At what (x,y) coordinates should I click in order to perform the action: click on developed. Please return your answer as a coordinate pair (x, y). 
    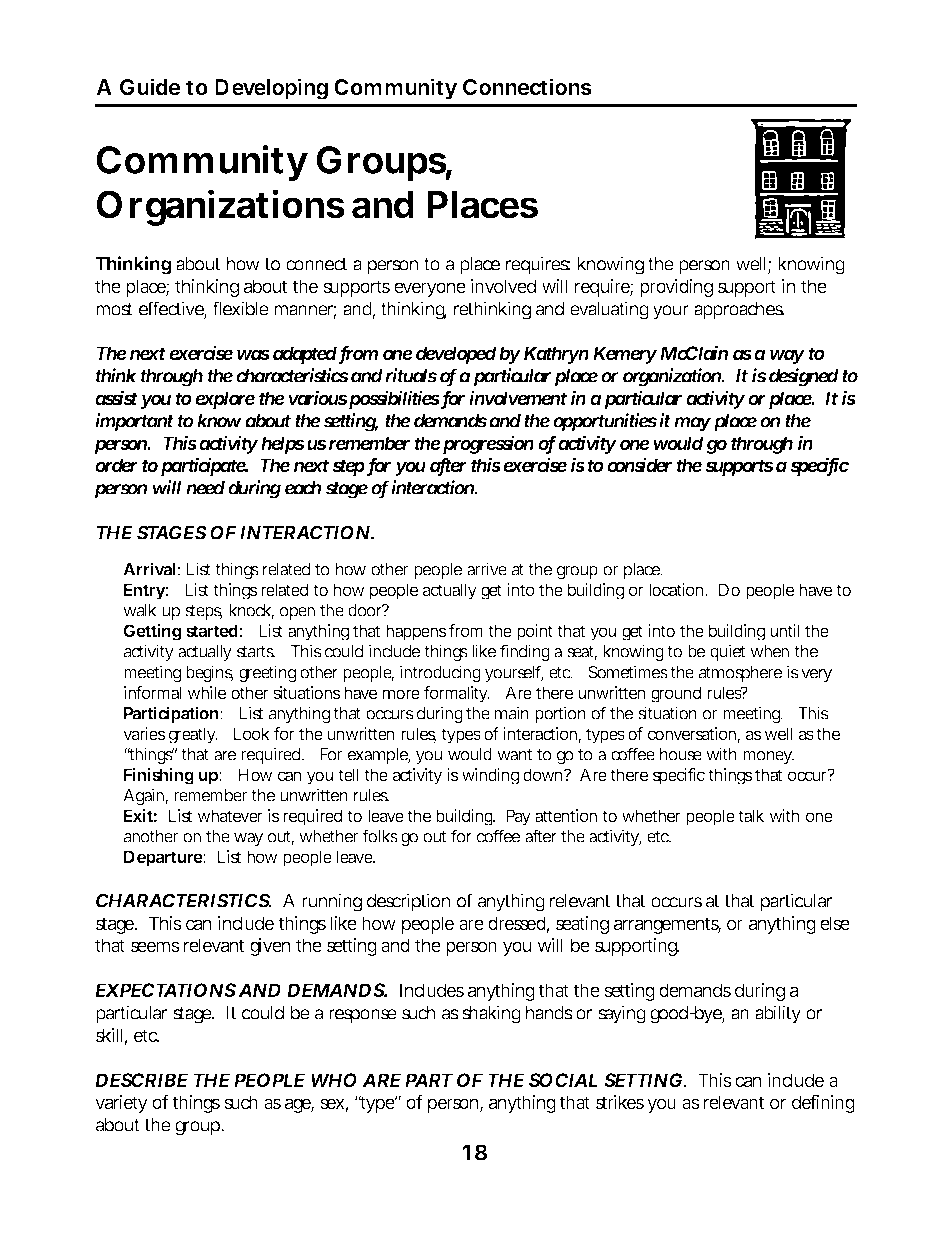
    Looking at the image, I should click on (456, 355).
